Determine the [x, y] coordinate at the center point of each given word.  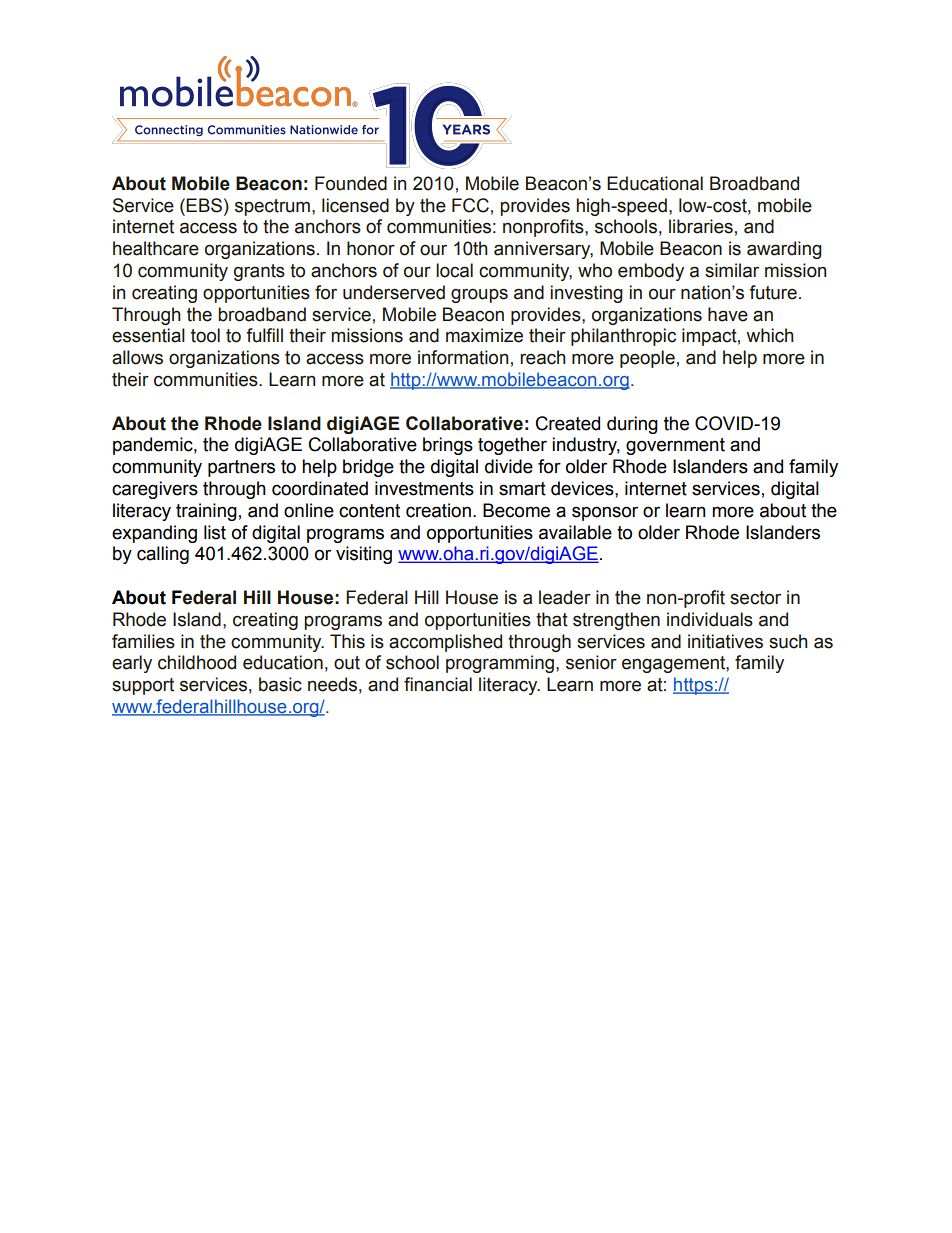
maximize [484, 335]
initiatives [725, 641]
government [675, 446]
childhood [197, 662]
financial [438, 684]
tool [205, 335]
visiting [364, 555]
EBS [204, 205]
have [728, 314]
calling [163, 555]
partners [241, 468]
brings [448, 446]
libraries [701, 226]
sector [755, 598]
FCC [470, 205]
